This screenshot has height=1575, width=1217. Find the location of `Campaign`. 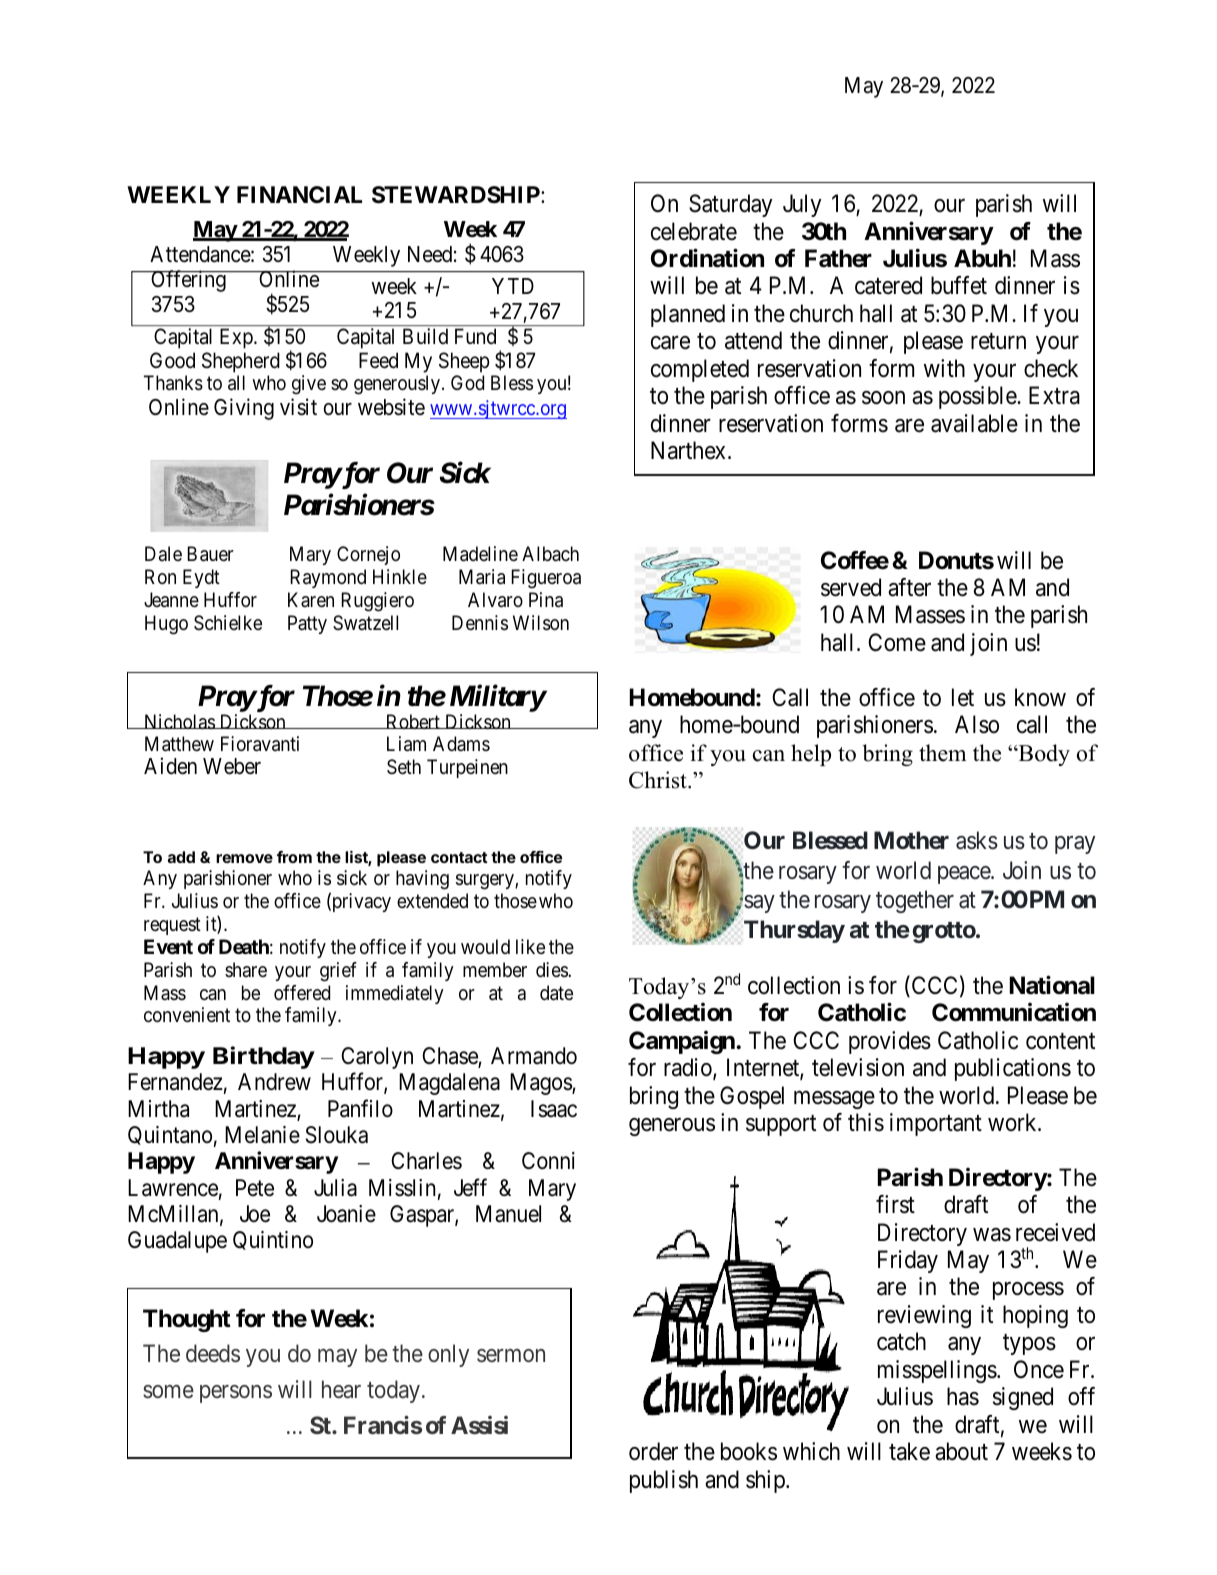

Campaign is located at coordinates (683, 1042).
